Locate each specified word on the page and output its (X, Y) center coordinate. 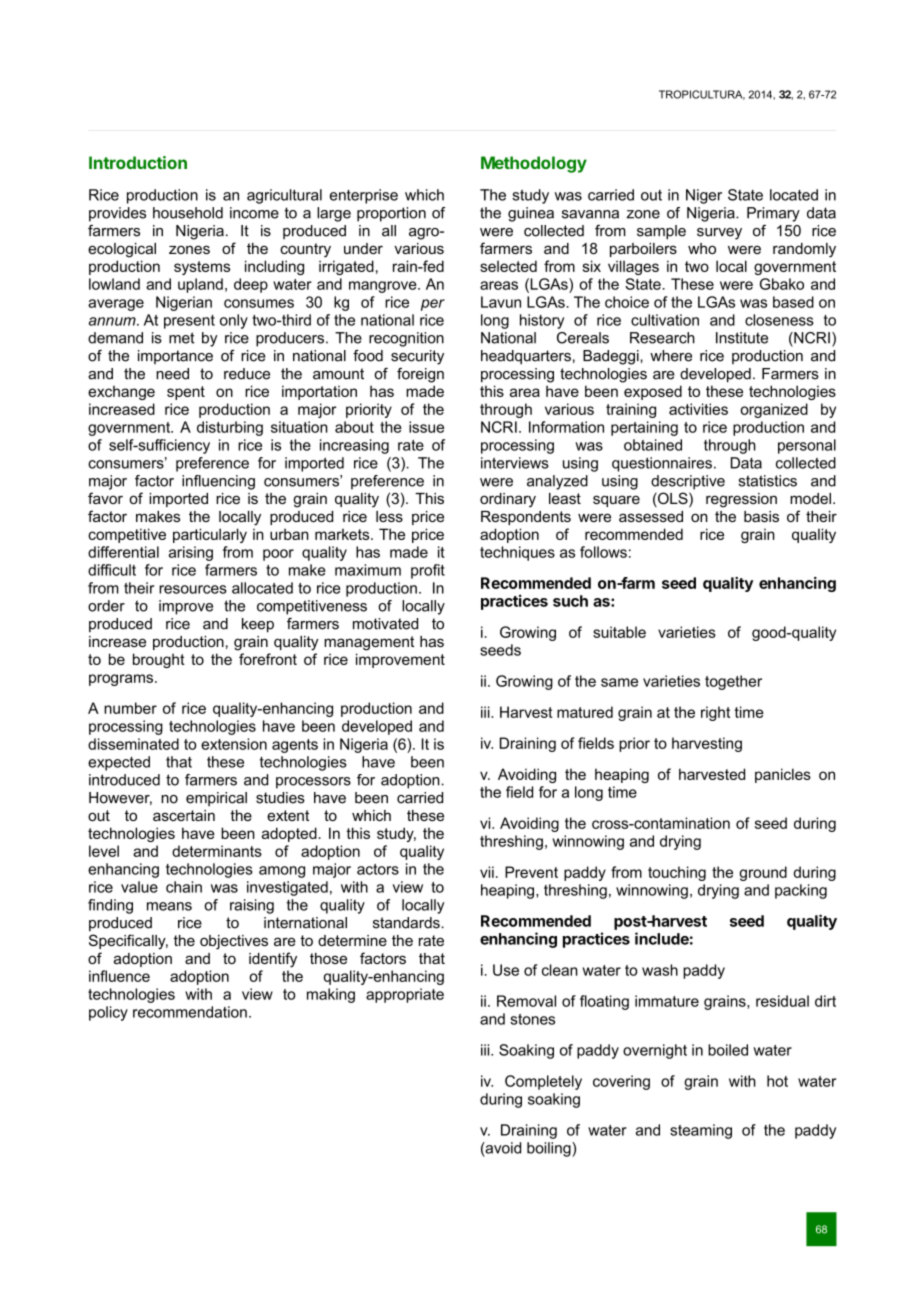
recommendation (190, 1012)
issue (426, 427)
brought (159, 660)
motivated (385, 624)
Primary (773, 214)
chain (184, 887)
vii (487, 872)
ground (763, 873)
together (733, 682)
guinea (531, 214)
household (188, 213)
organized (774, 410)
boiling (550, 1149)
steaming (701, 1131)
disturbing (230, 428)
